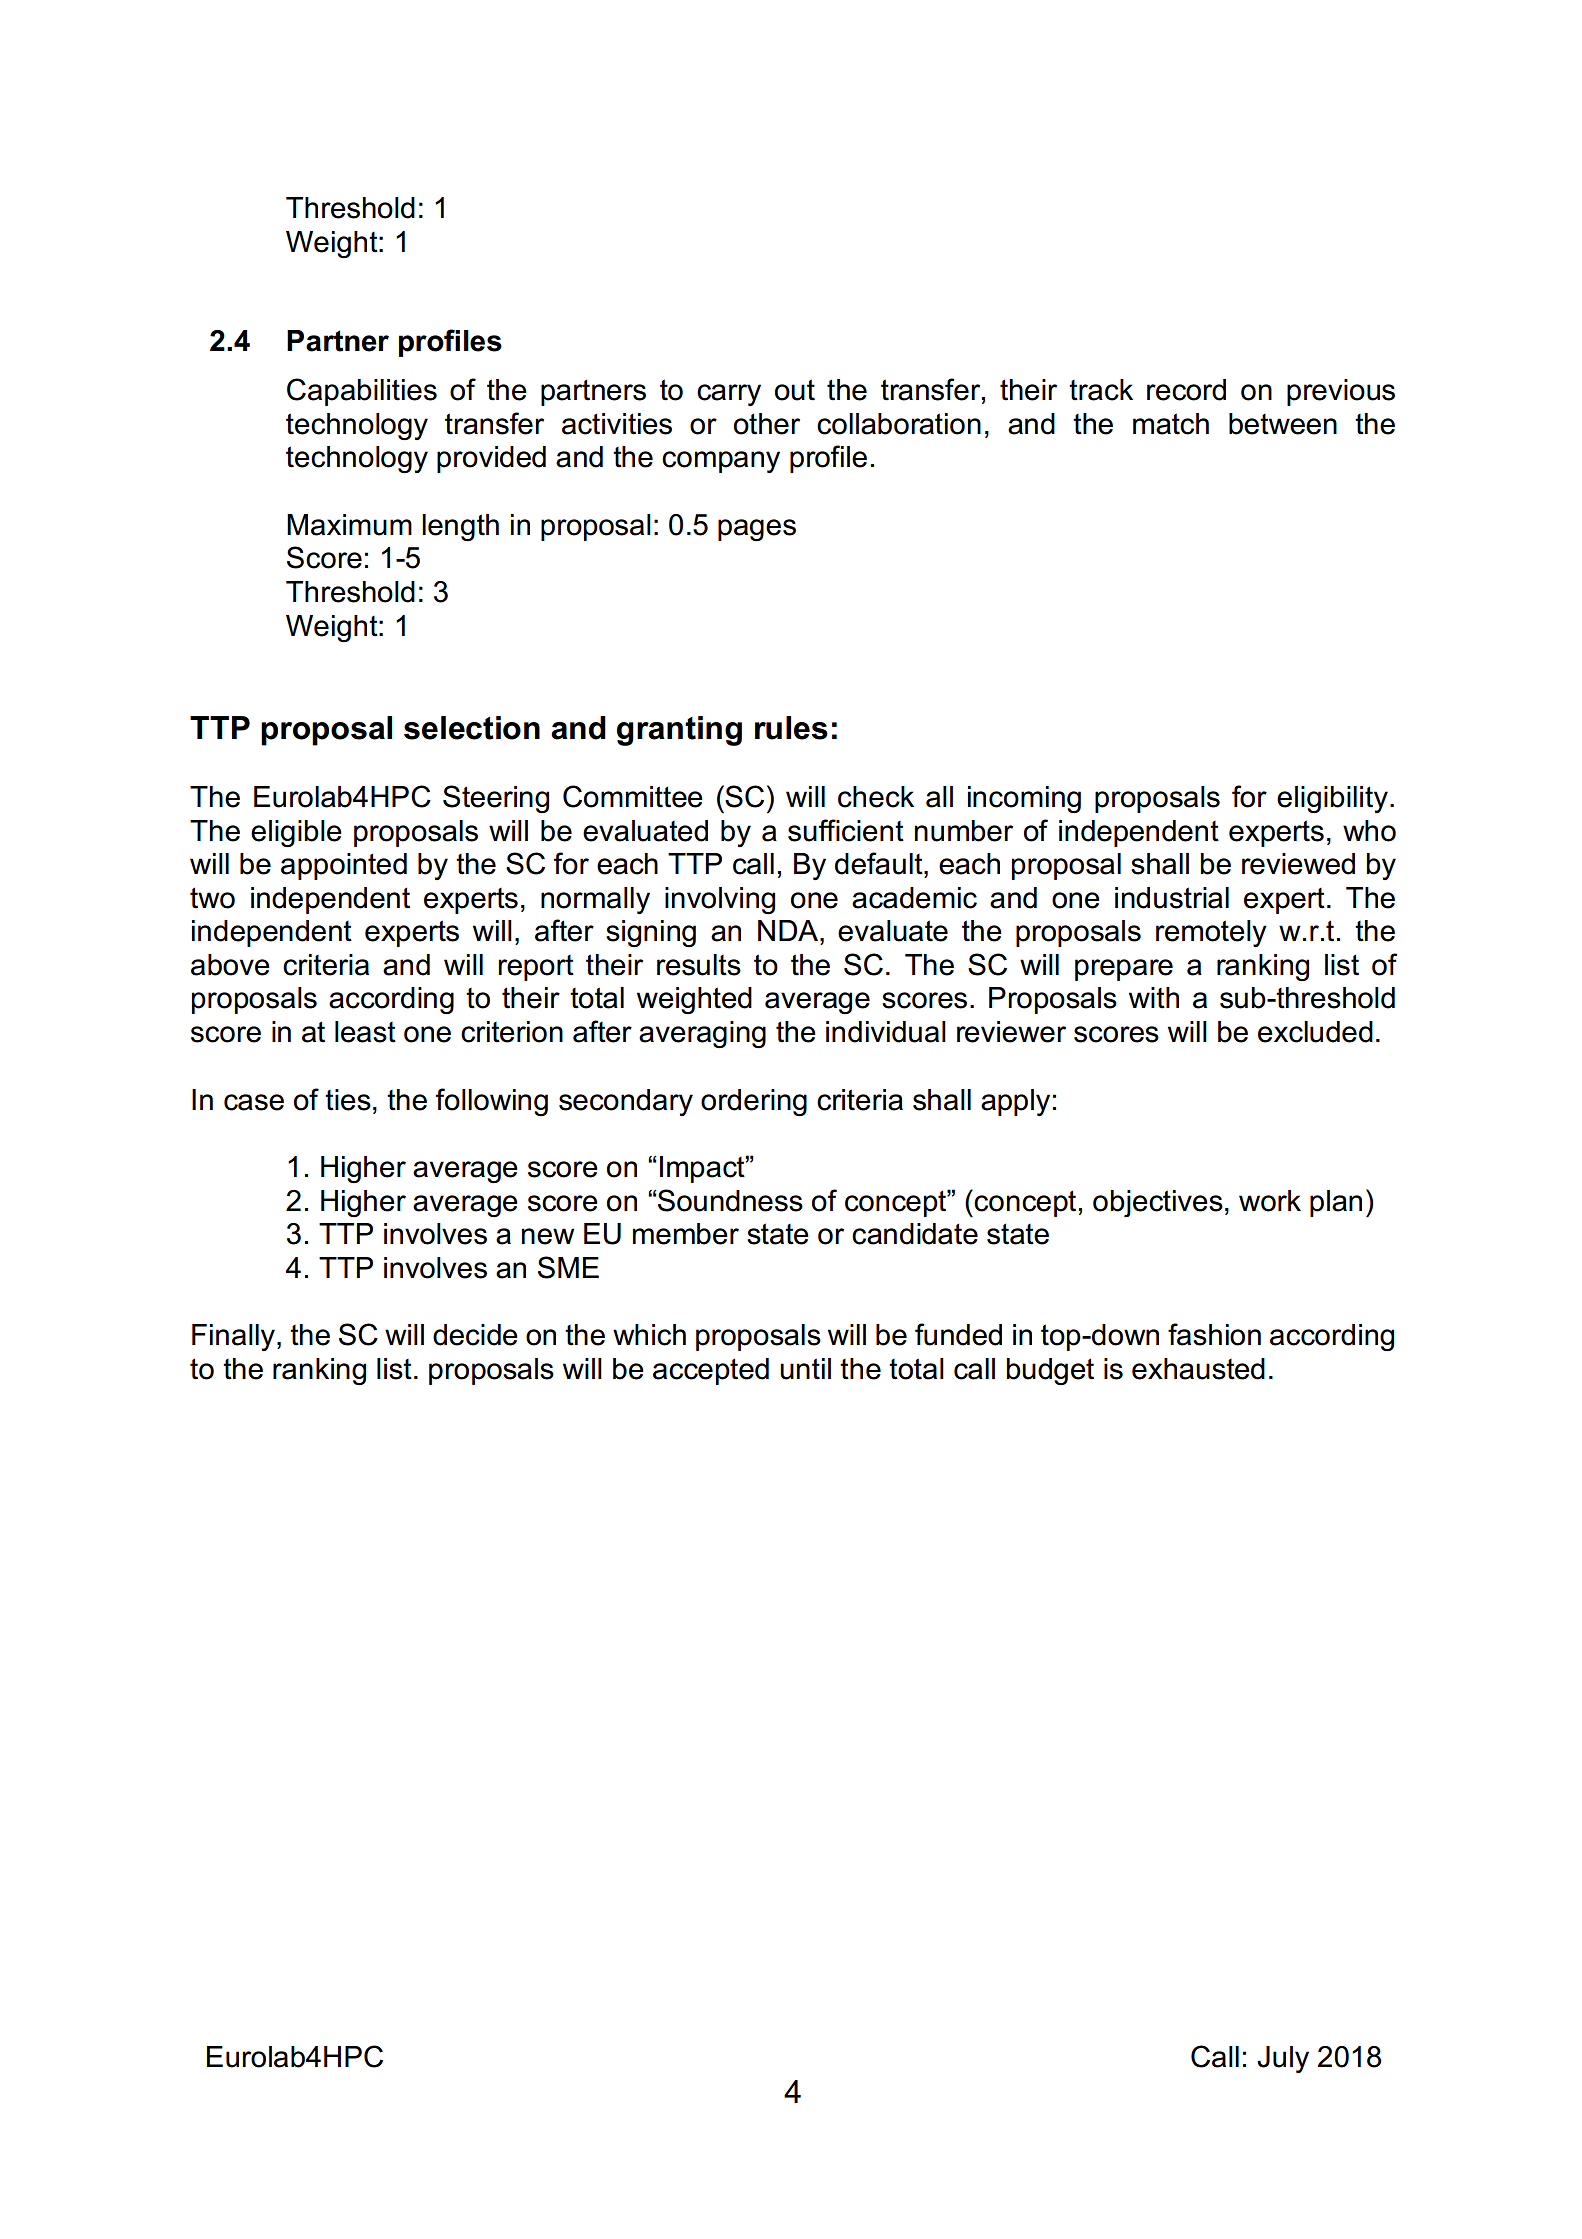 This image has height=2239, width=1582. I want to click on Soundness, so click(730, 1200).
